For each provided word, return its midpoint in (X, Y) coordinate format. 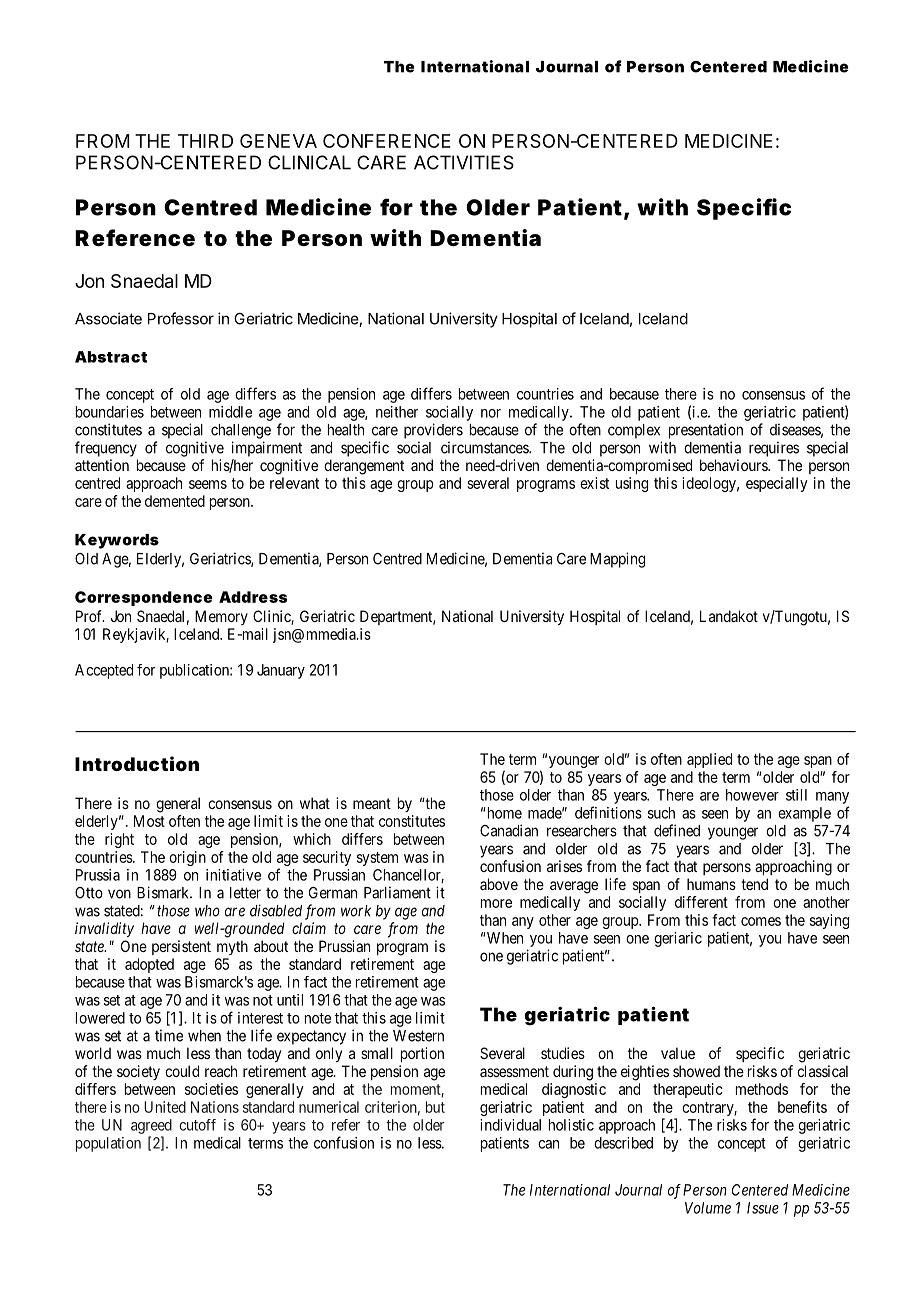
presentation (706, 431)
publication (195, 671)
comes (761, 921)
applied (709, 760)
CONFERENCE (386, 141)
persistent (181, 947)
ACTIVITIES (464, 162)
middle (230, 412)
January (281, 671)
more (496, 903)
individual (510, 1125)
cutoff (197, 1125)
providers (433, 431)
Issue (763, 1208)
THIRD (205, 141)
